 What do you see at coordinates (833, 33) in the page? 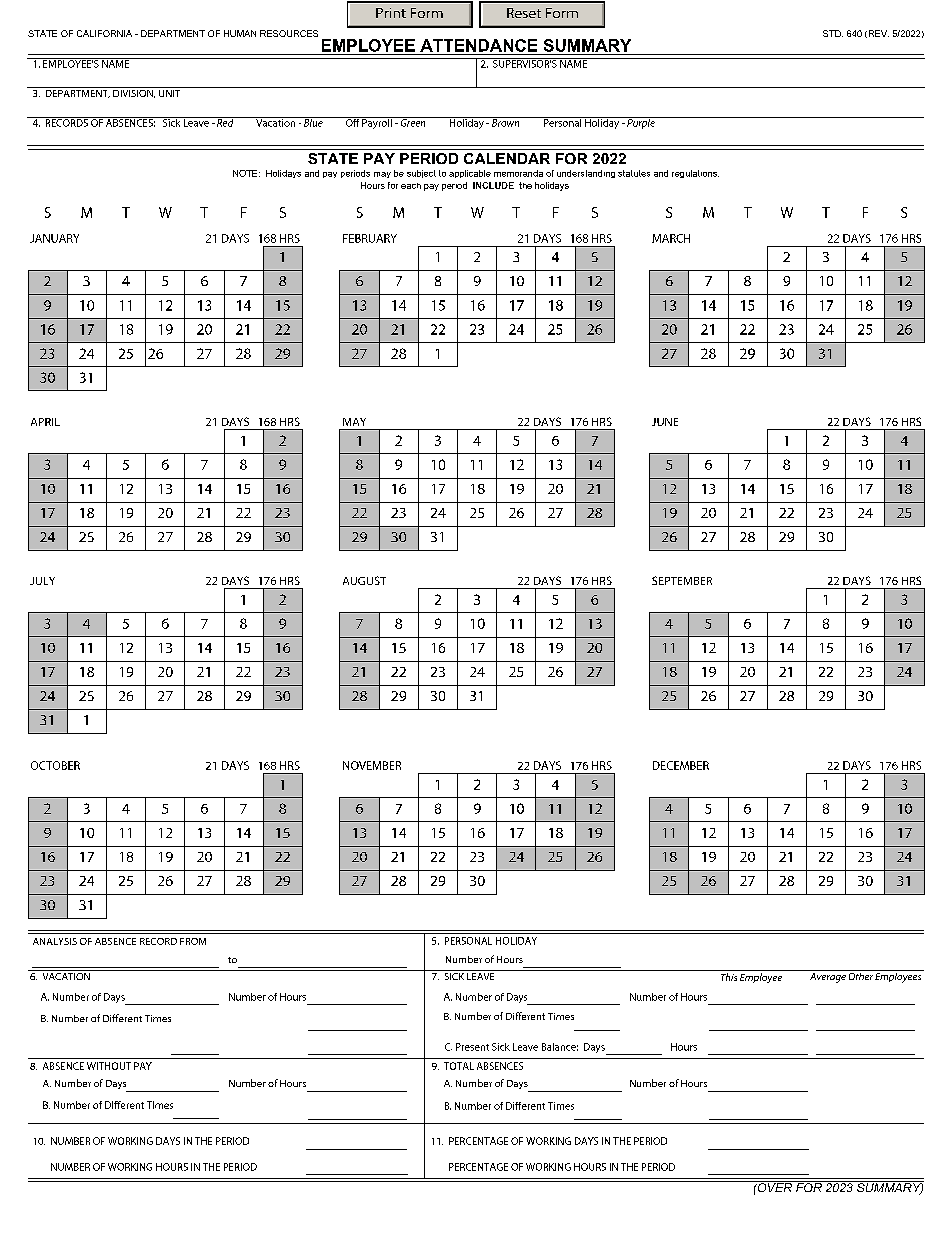
I see `STD` at bounding box center [833, 33].
